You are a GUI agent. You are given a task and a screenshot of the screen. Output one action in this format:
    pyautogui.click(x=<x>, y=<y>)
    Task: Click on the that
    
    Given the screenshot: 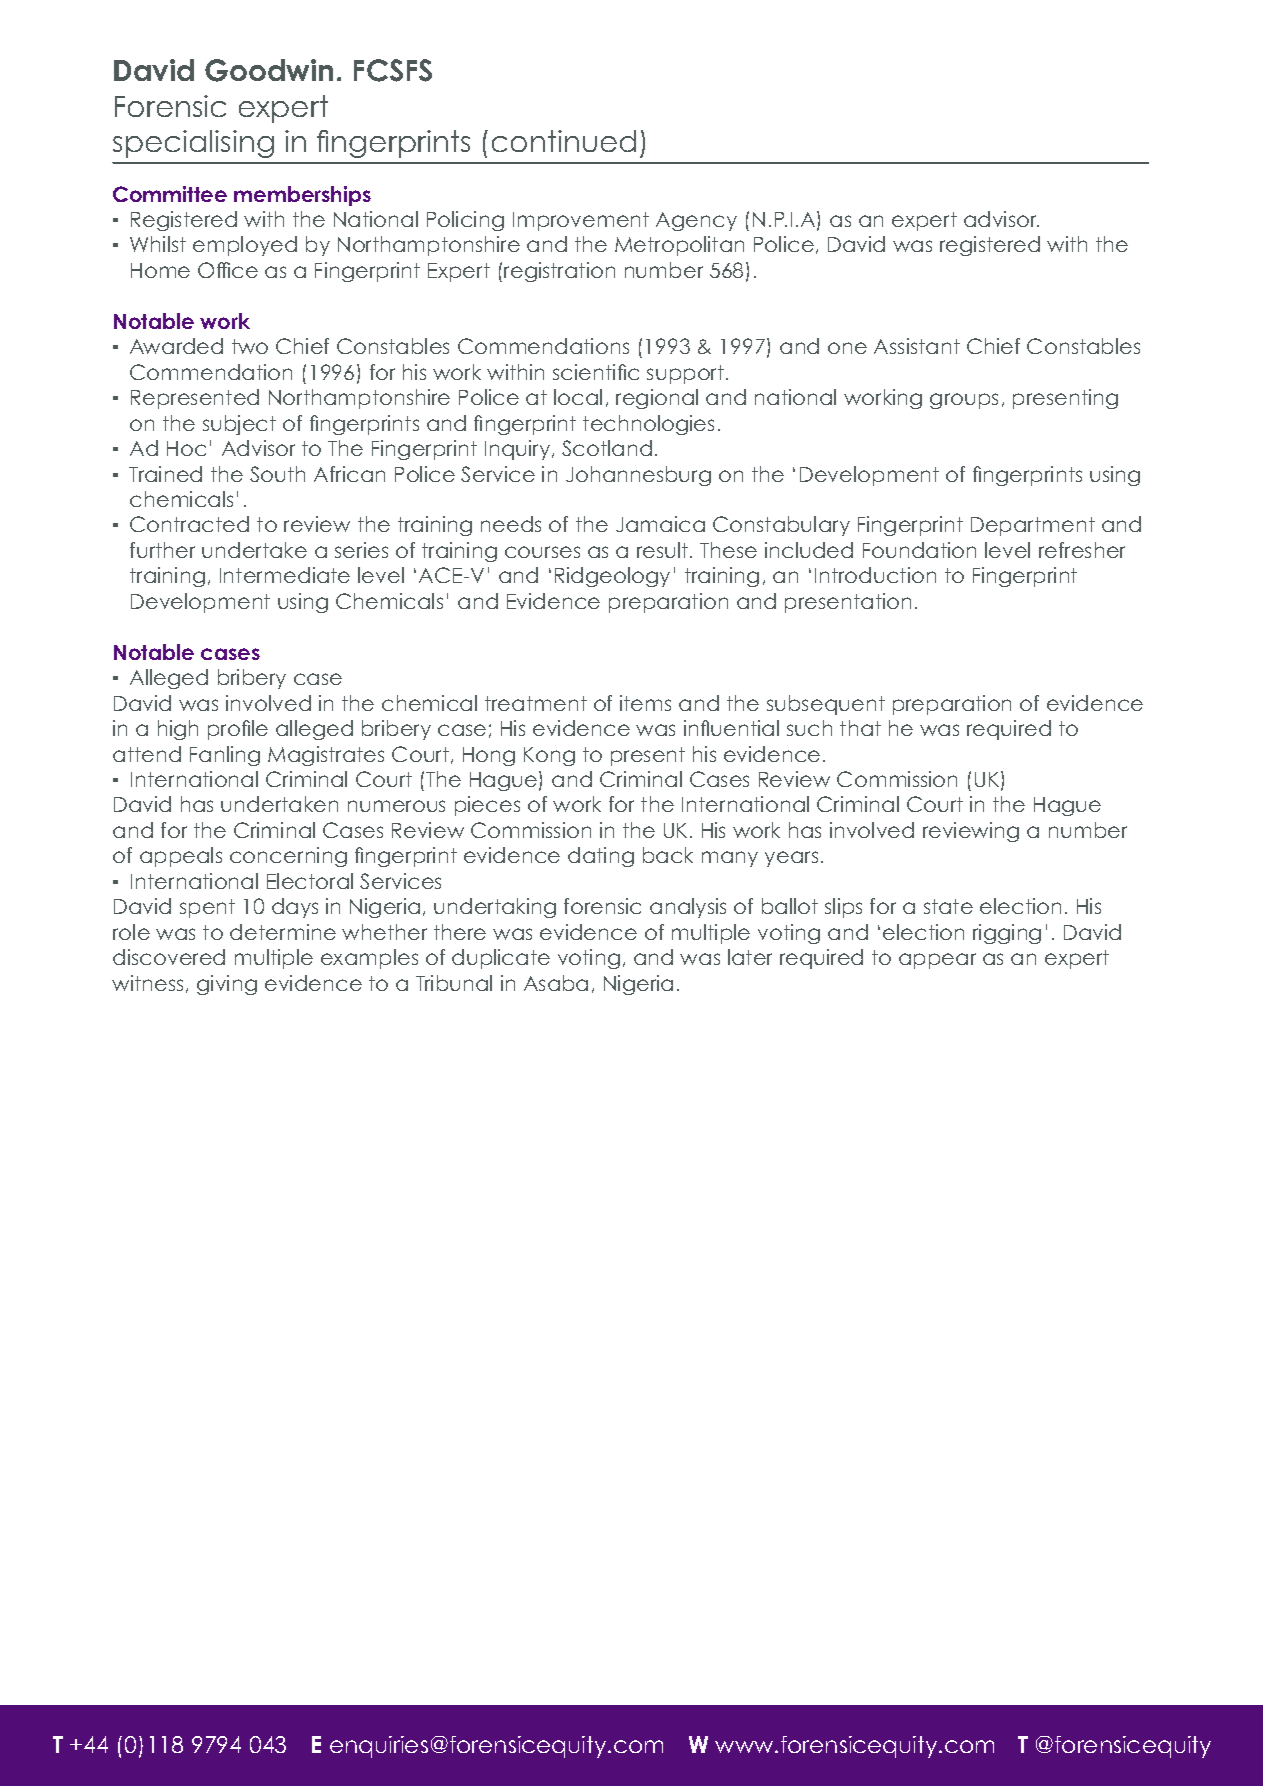 What is the action you would take?
    pyautogui.click(x=860, y=728)
